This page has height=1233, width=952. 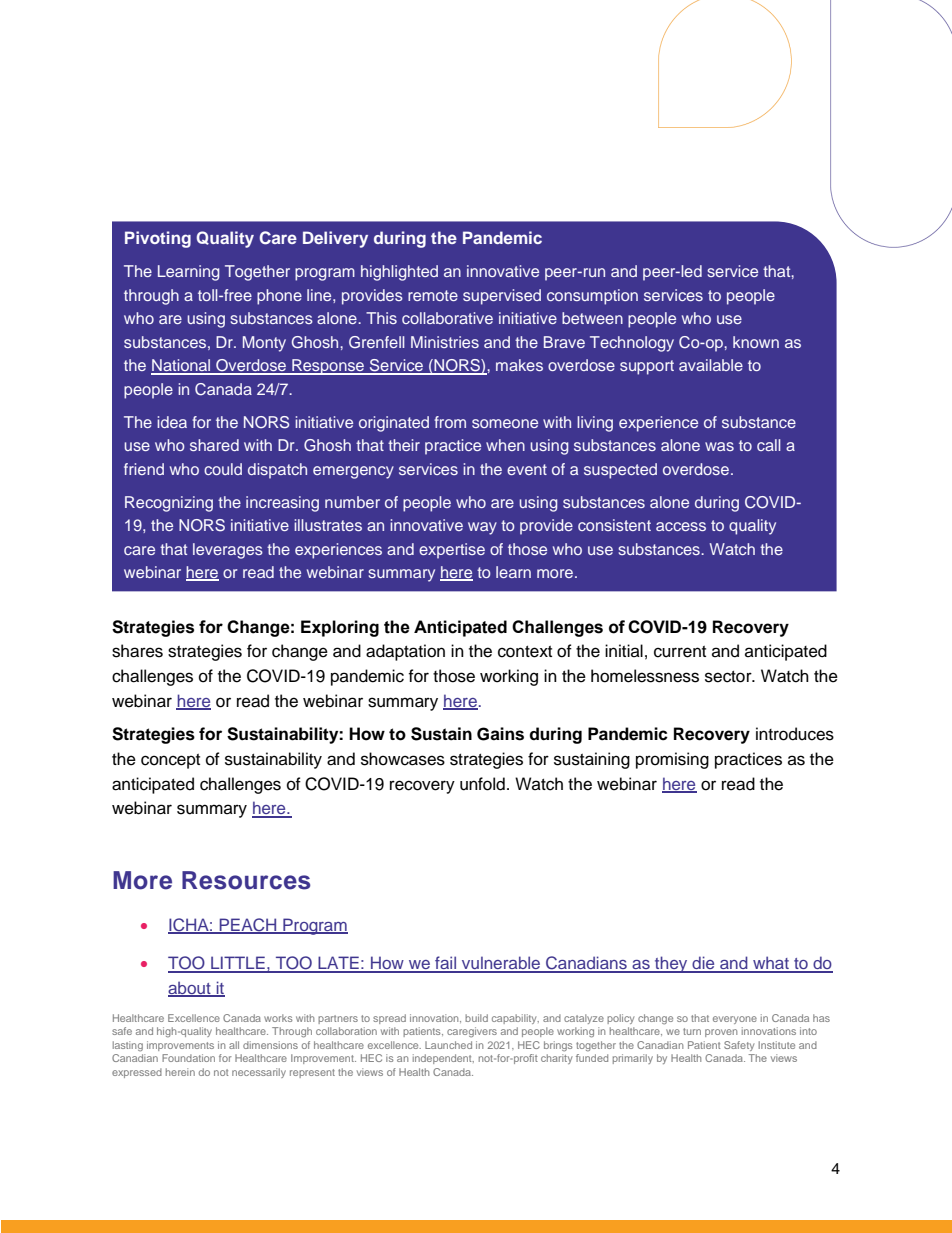 I want to click on access, so click(x=681, y=526).
